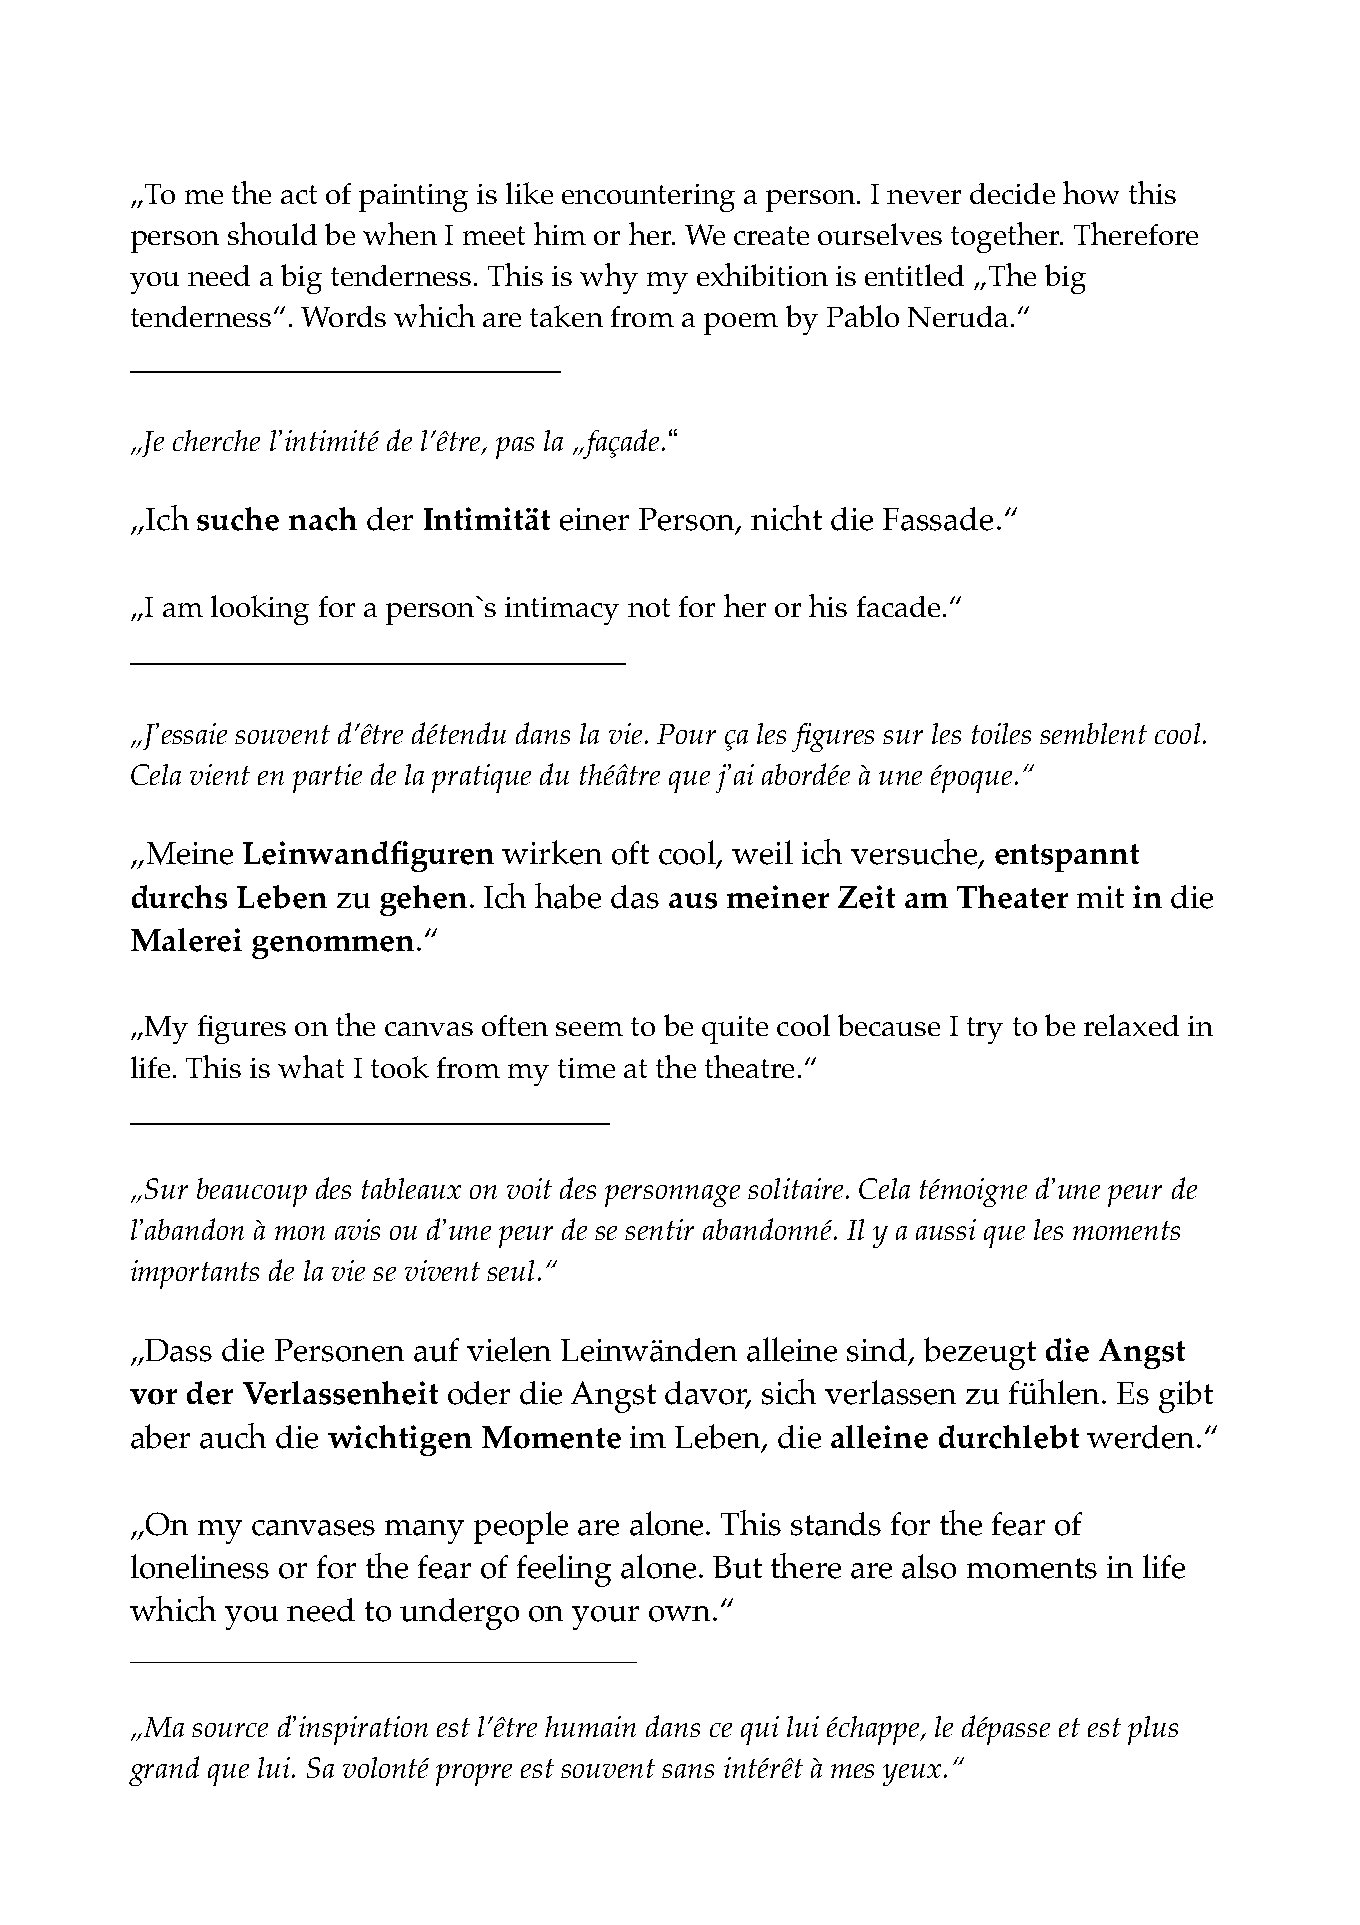 The width and height of the image is (1360, 1925). Describe the element at coordinates (735, 1030) in the image. I see `quite` at that location.
